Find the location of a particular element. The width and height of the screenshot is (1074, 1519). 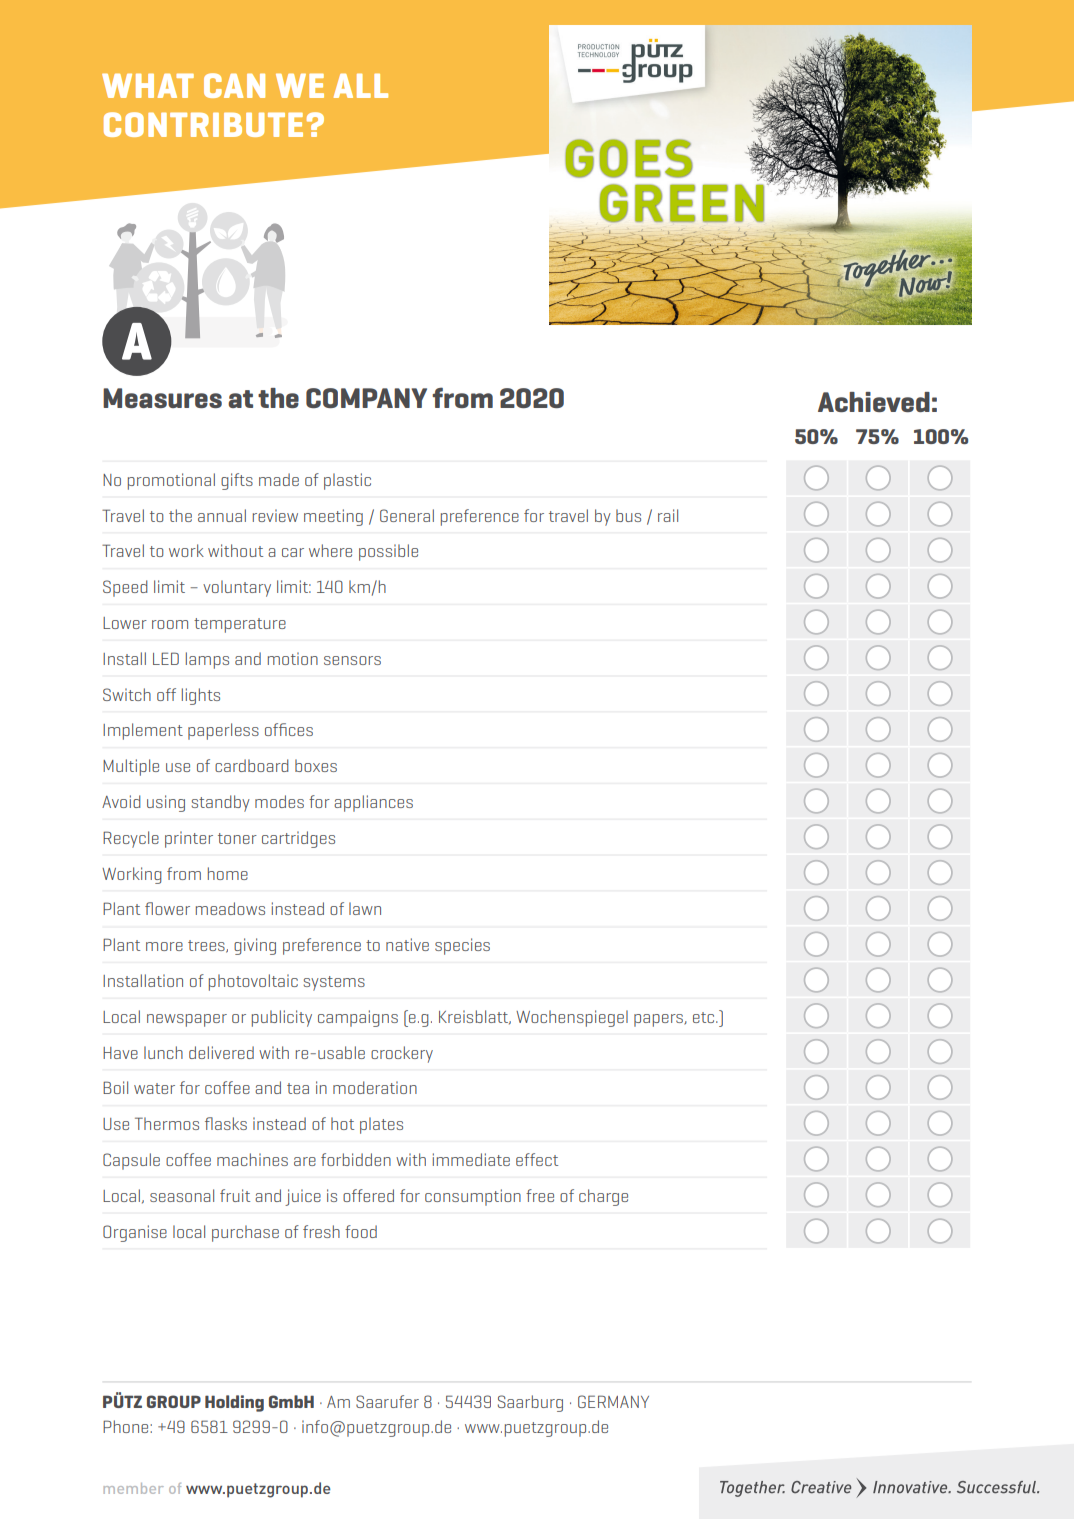

Holding is located at coordinates (234, 1403).
